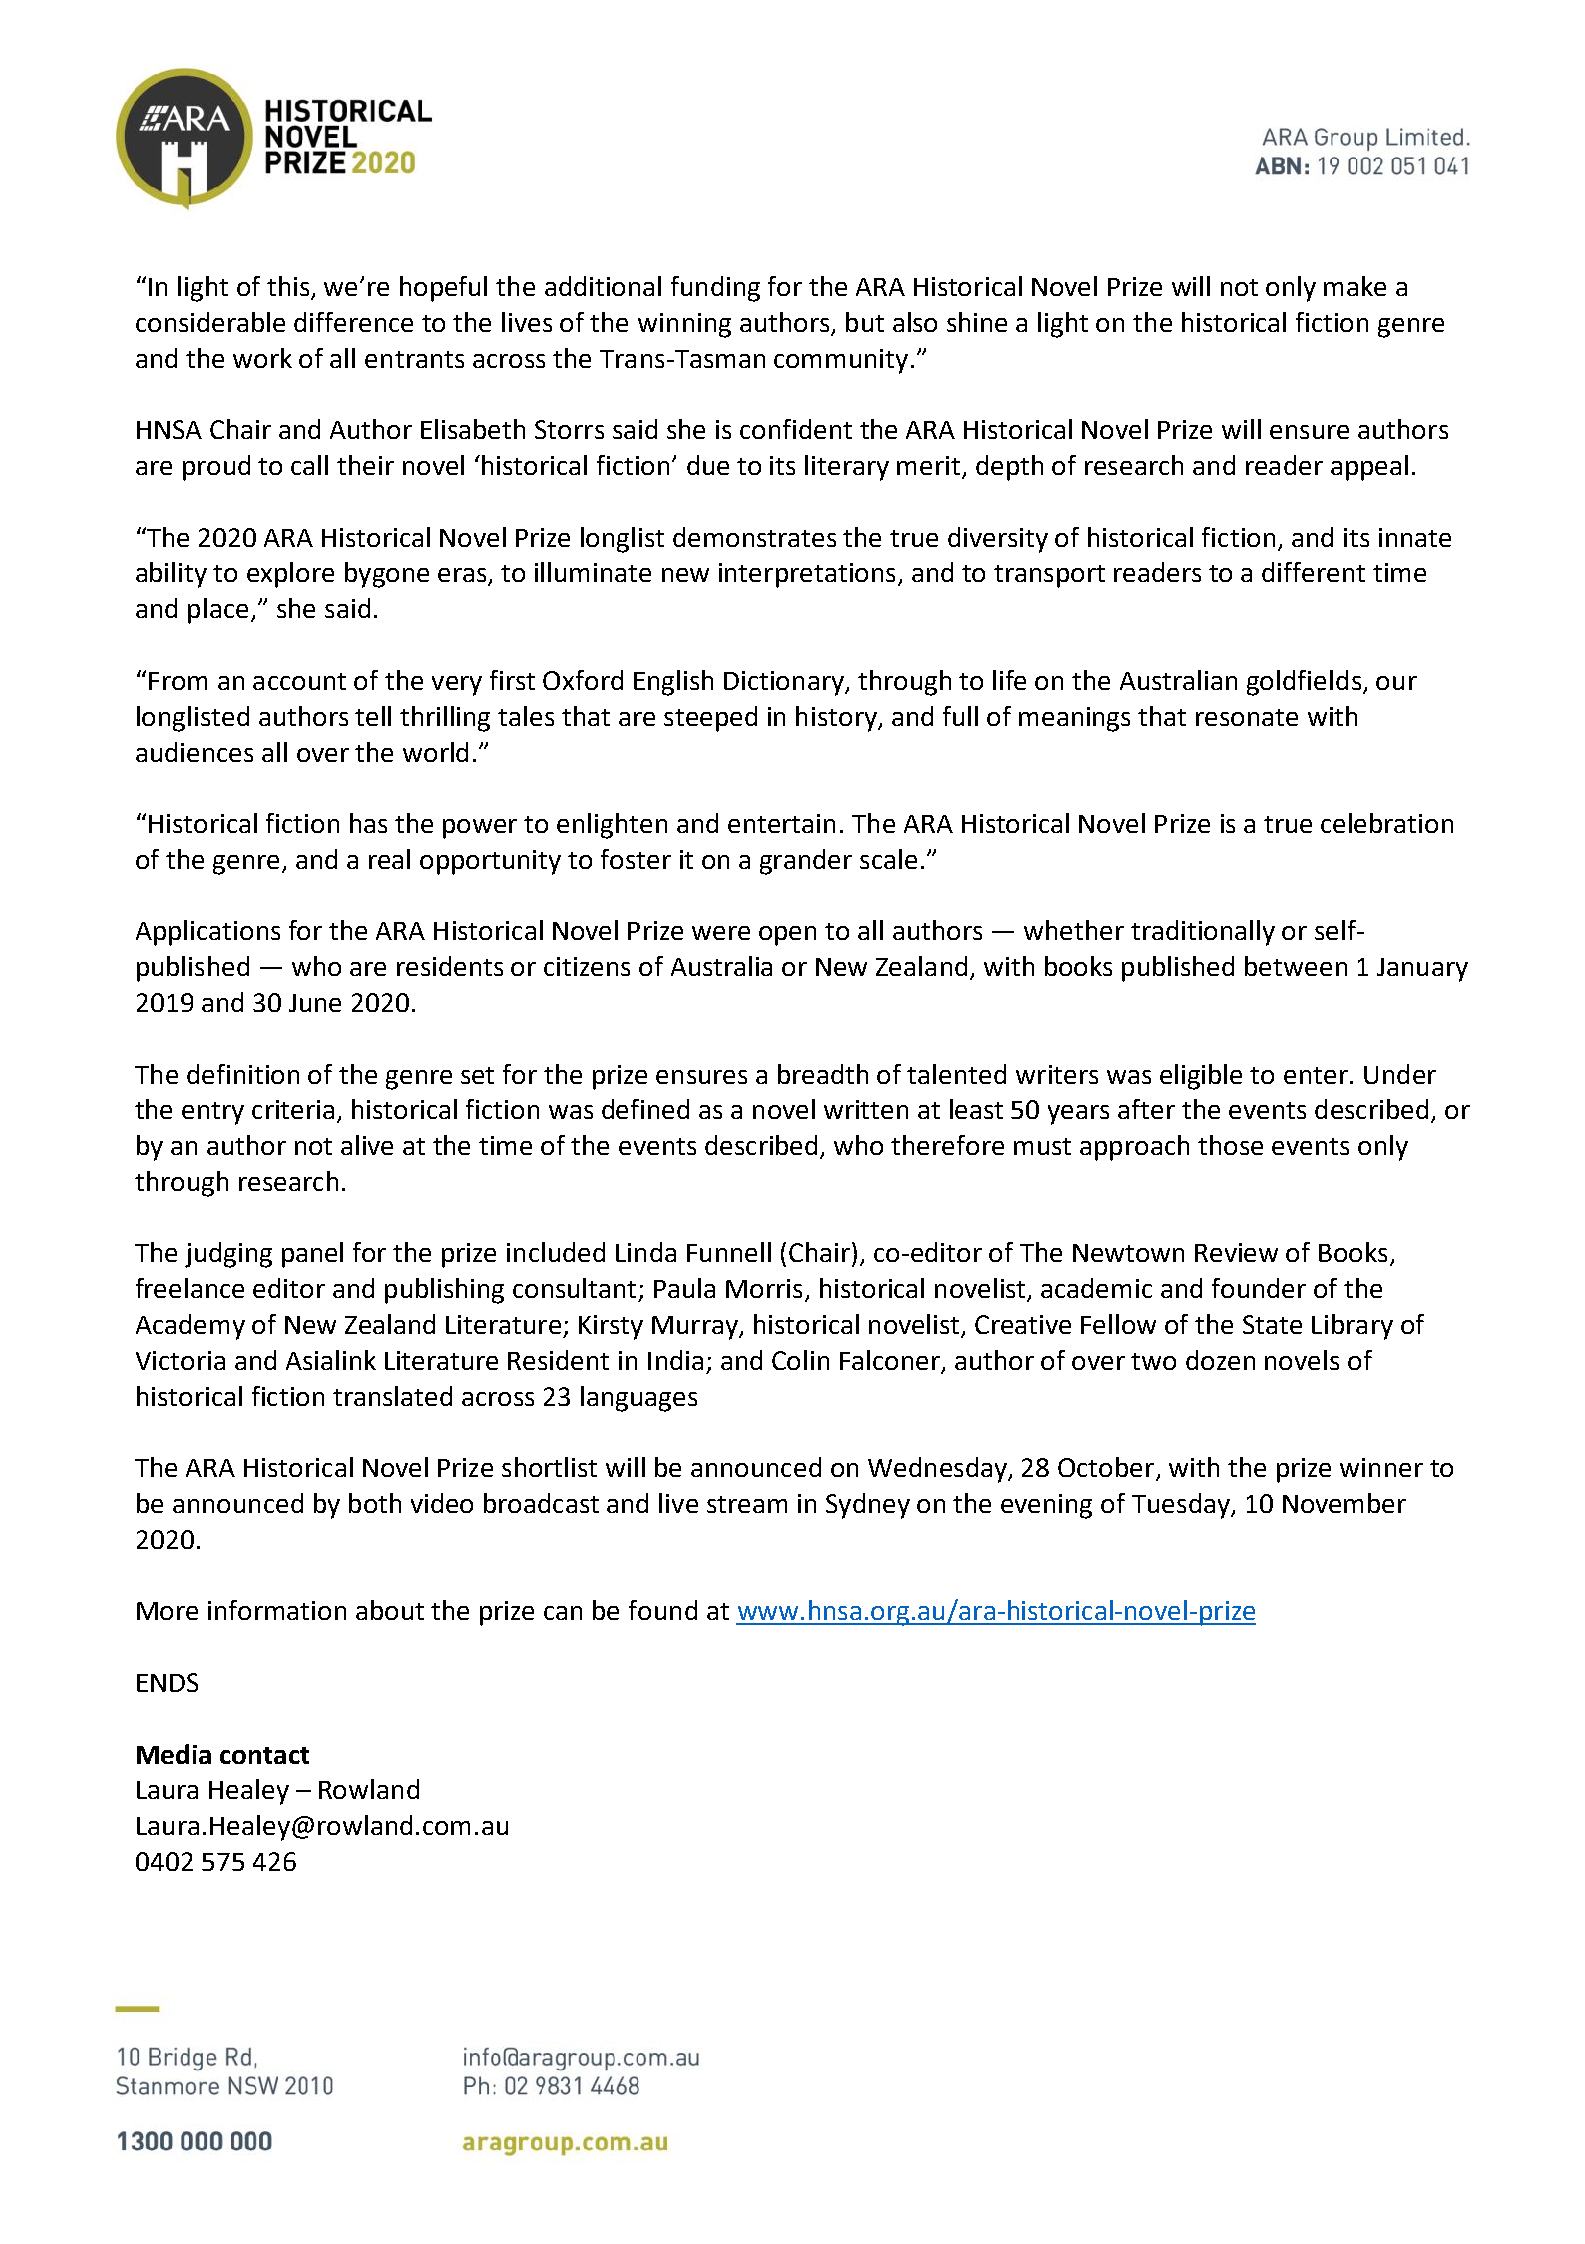  Describe the element at coordinates (1355, 286) in the document. I see `make` at that location.
